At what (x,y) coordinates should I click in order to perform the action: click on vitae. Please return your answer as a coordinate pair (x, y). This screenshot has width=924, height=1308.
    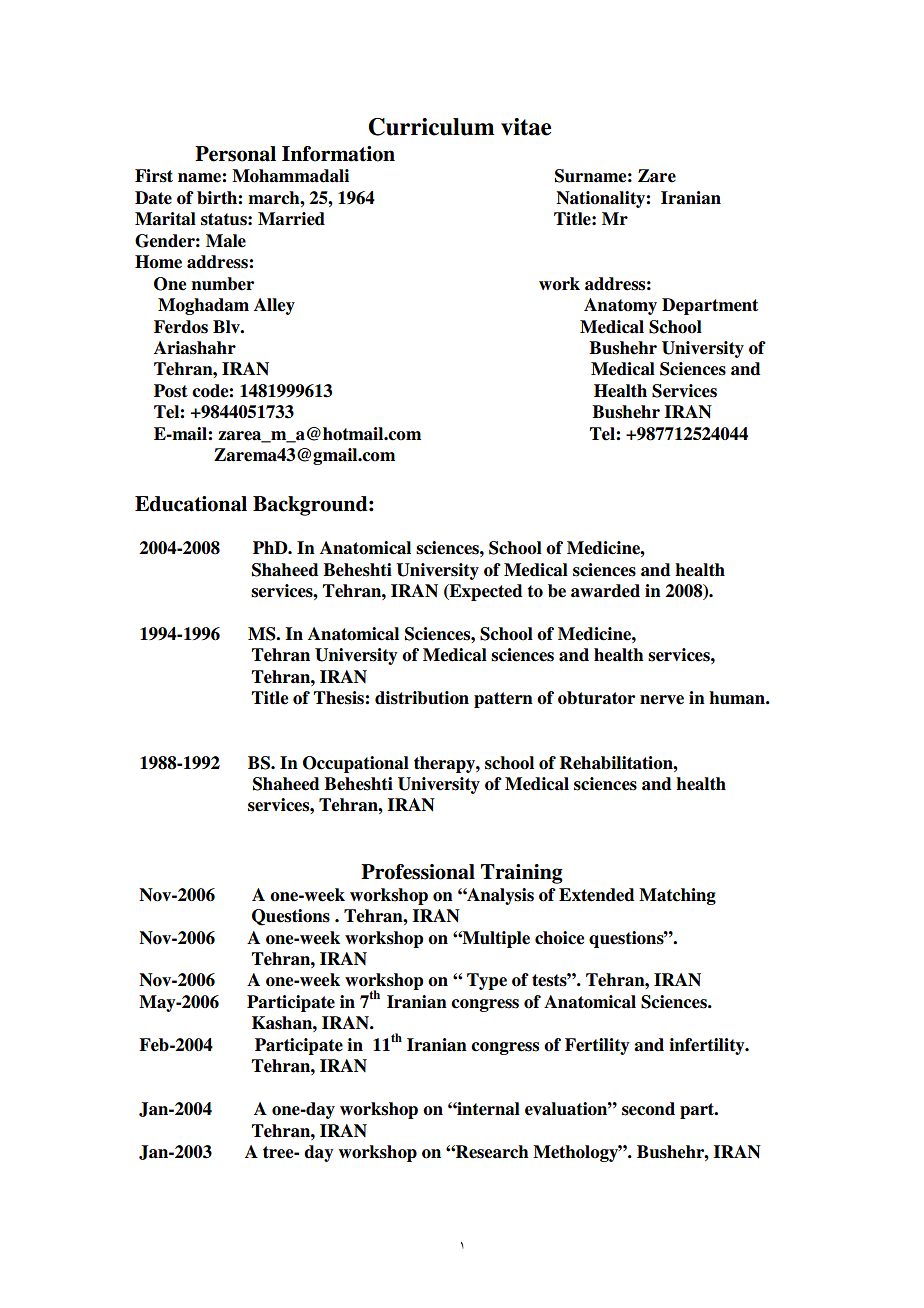
    Looking at the image, I should click on (526, 127).
